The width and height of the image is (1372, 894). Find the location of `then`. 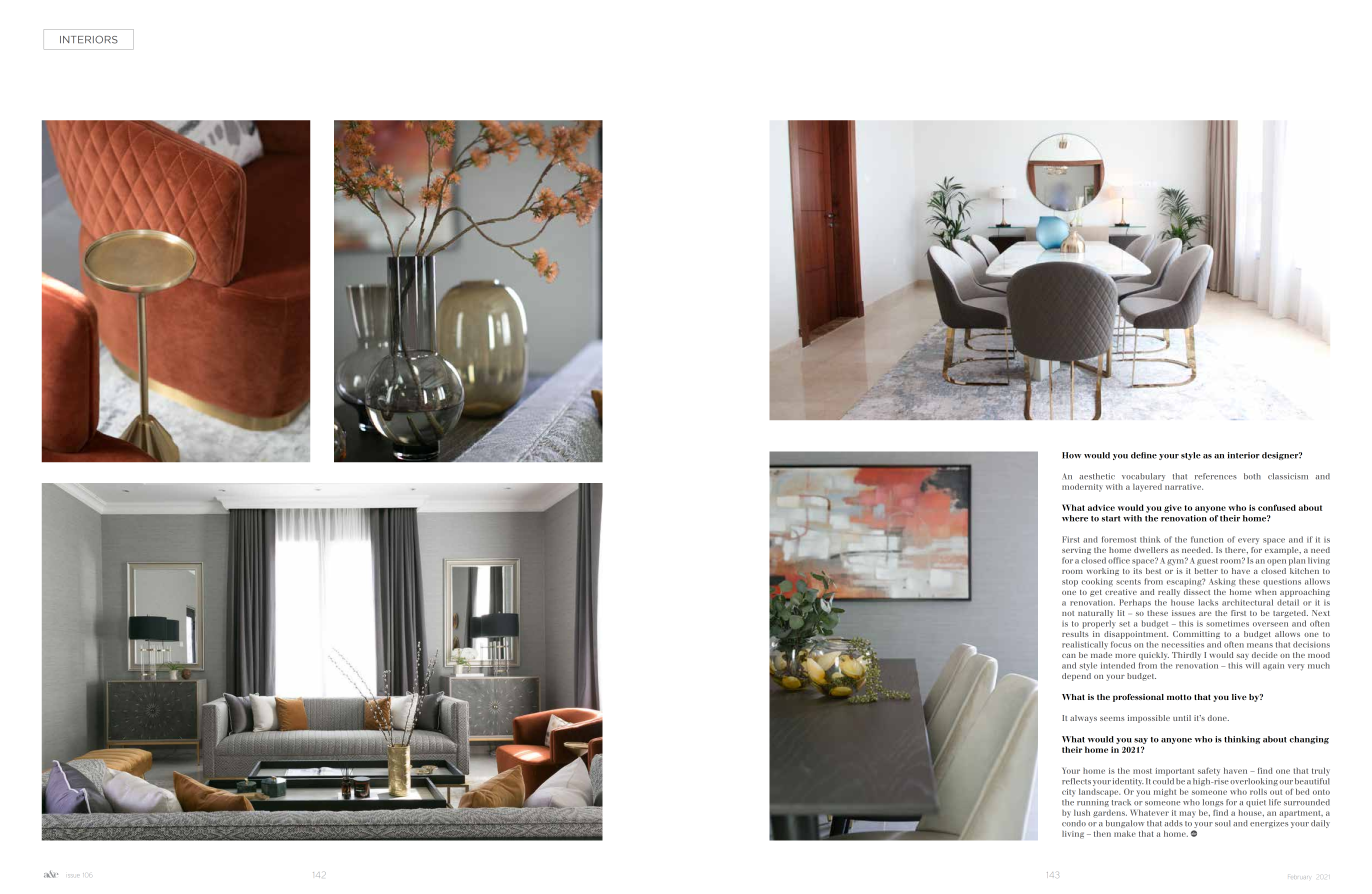

then is located at coordinates (1102, 834).
